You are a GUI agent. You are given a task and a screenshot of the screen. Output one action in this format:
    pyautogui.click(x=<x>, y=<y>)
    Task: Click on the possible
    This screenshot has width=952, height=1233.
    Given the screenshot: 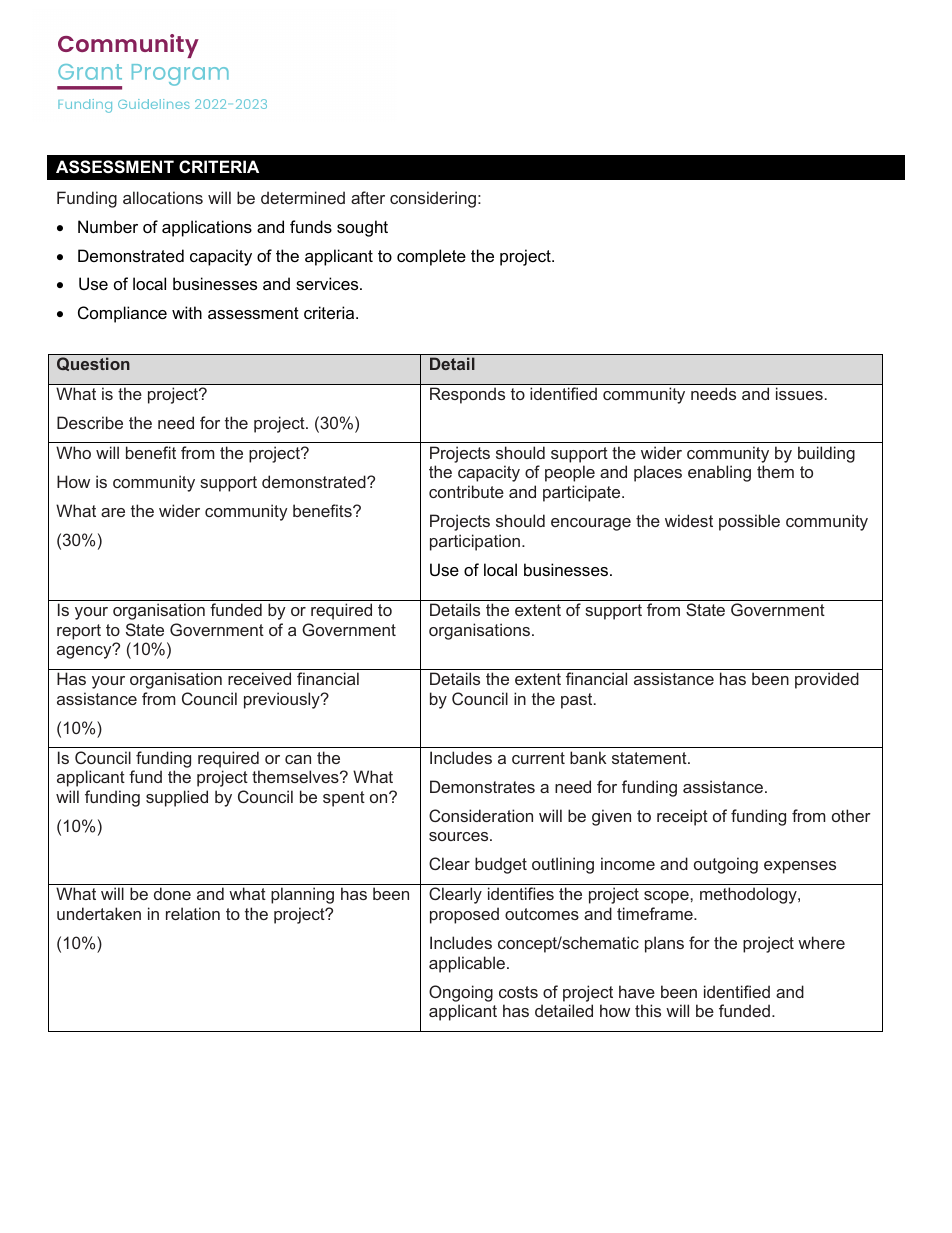 What is the action you would take?
    pyautogui.click(x=749, y=522)
